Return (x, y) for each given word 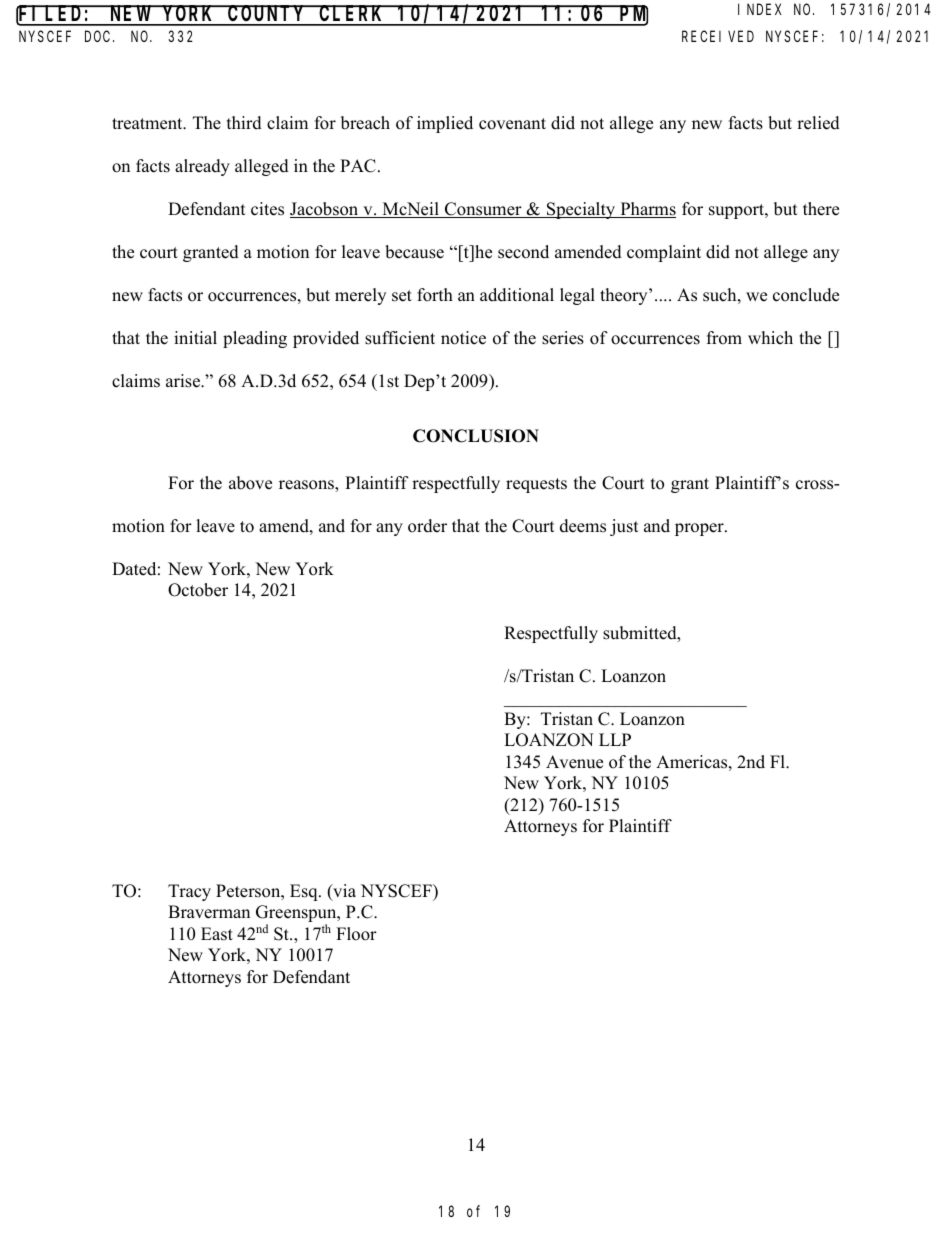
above (250, 483)
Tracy (189, 892)
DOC (99, 36)
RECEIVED (718, 36)
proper (700, 529)
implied (445, 124)
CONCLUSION (476, 436)
